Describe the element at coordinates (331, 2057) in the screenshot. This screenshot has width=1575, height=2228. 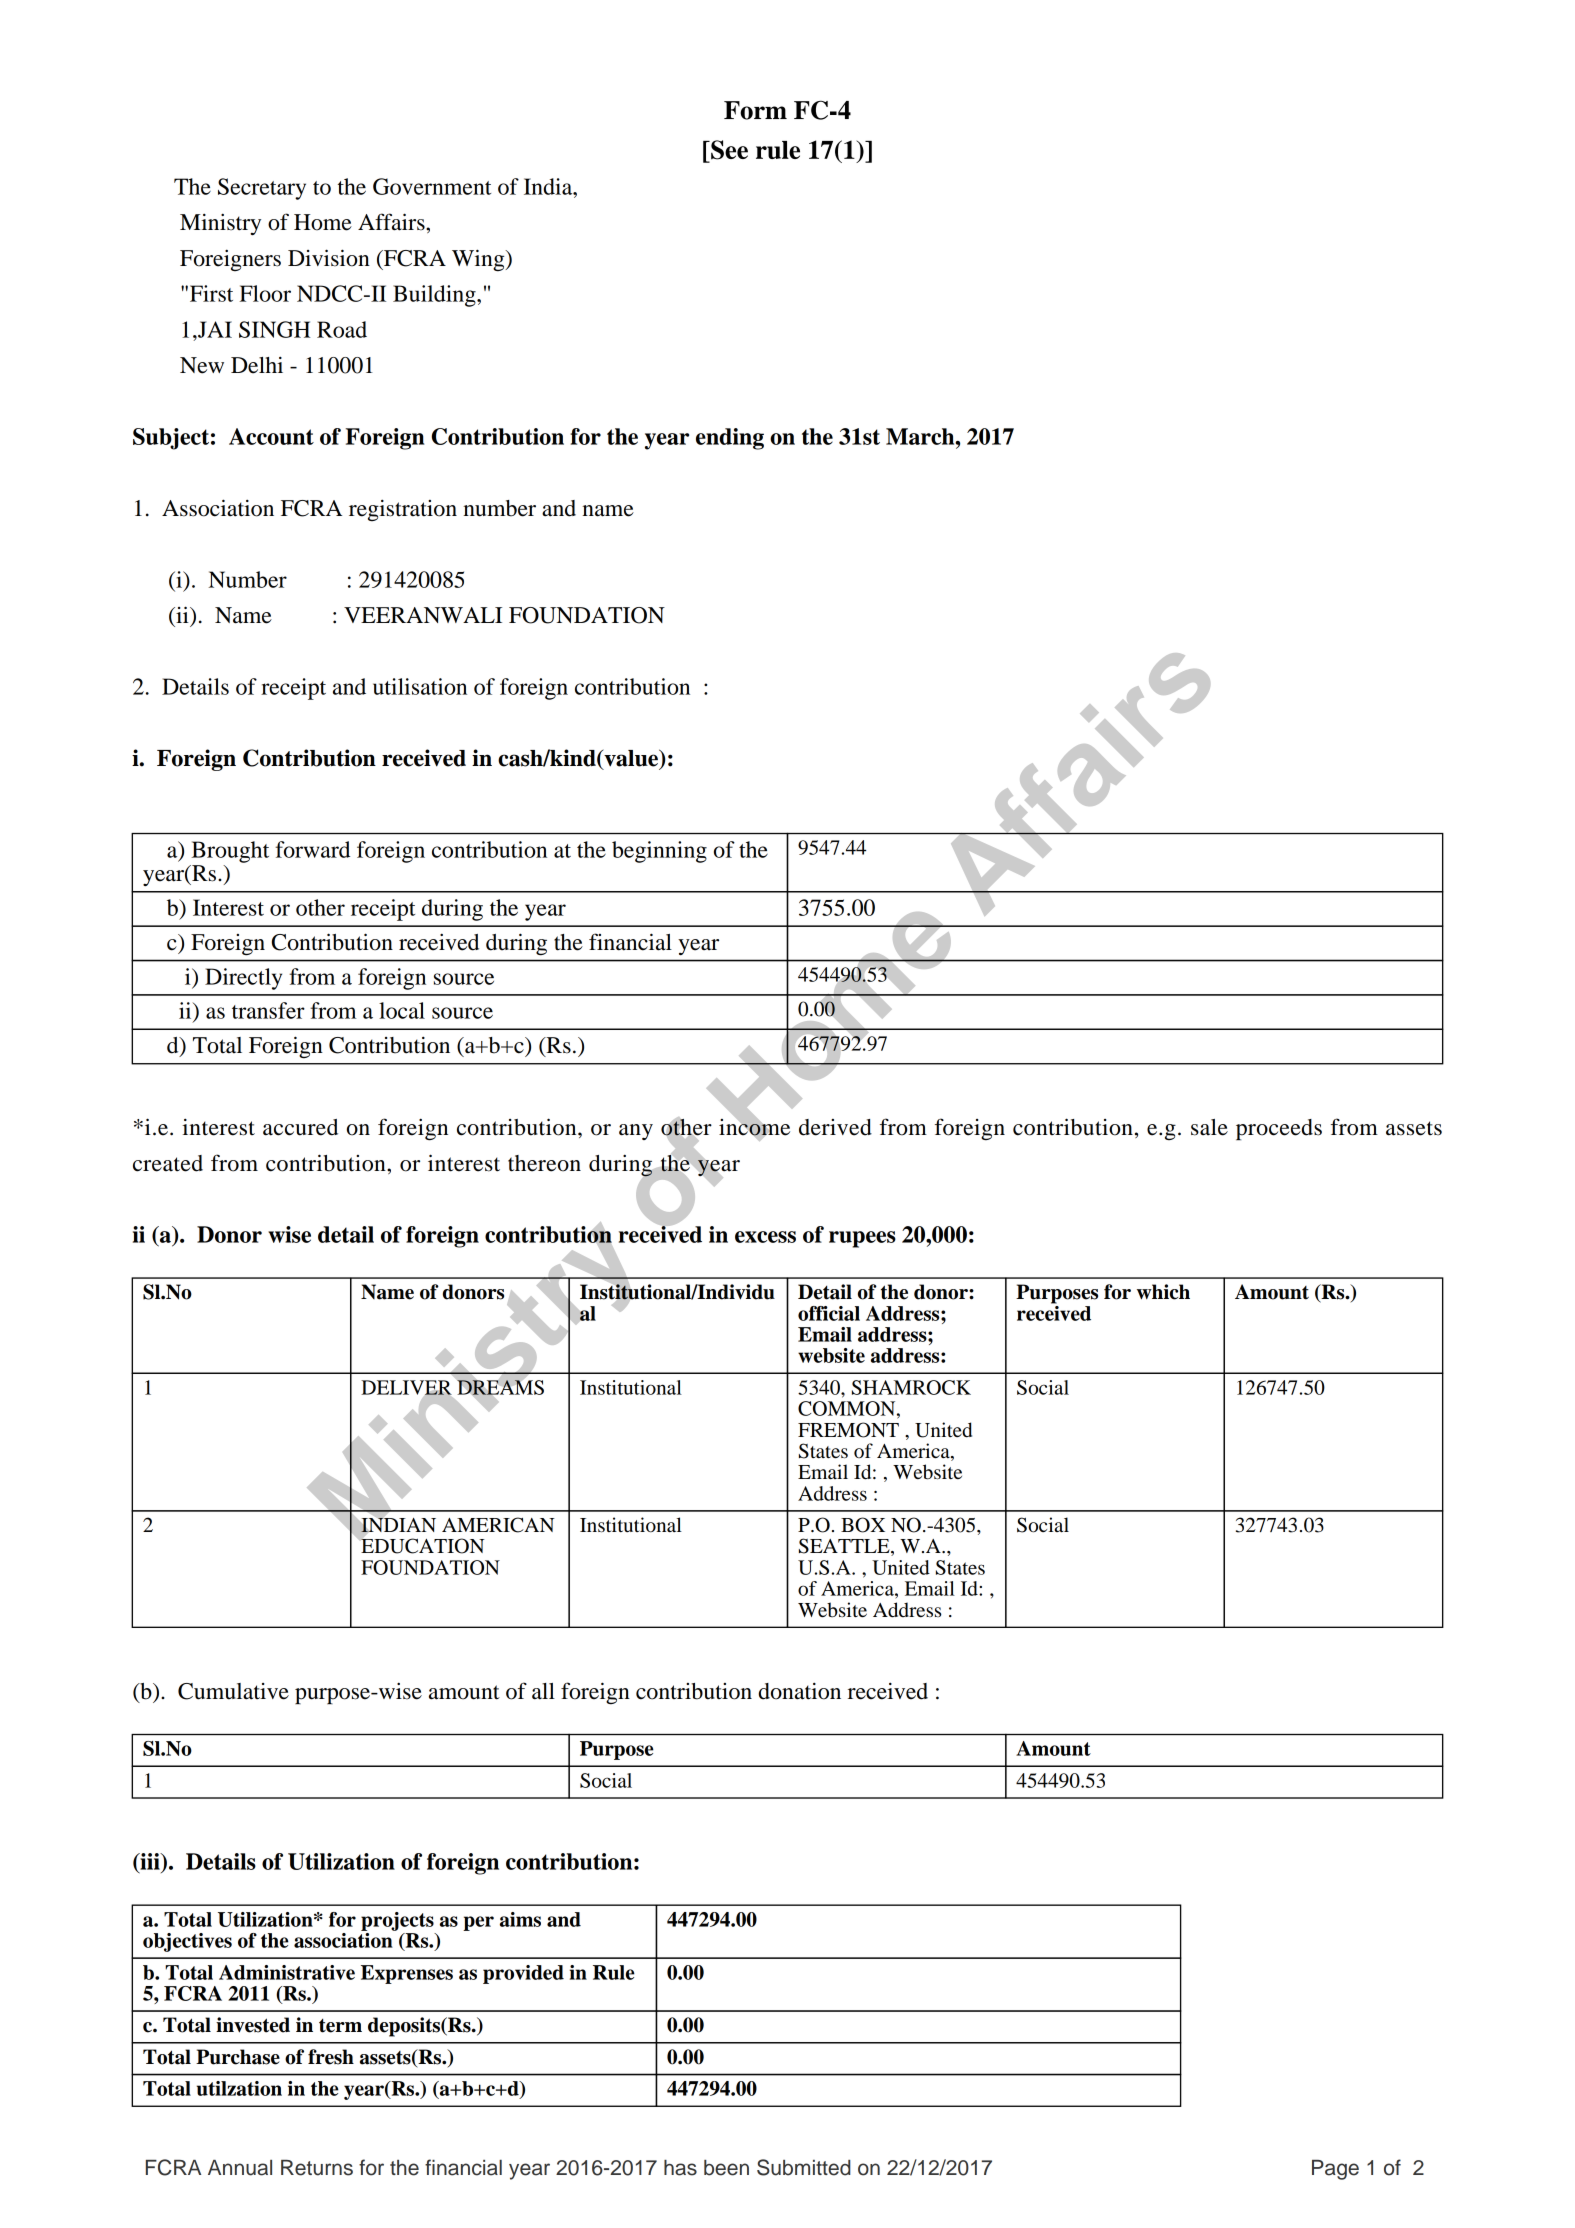
I see `fresh` at that location.
